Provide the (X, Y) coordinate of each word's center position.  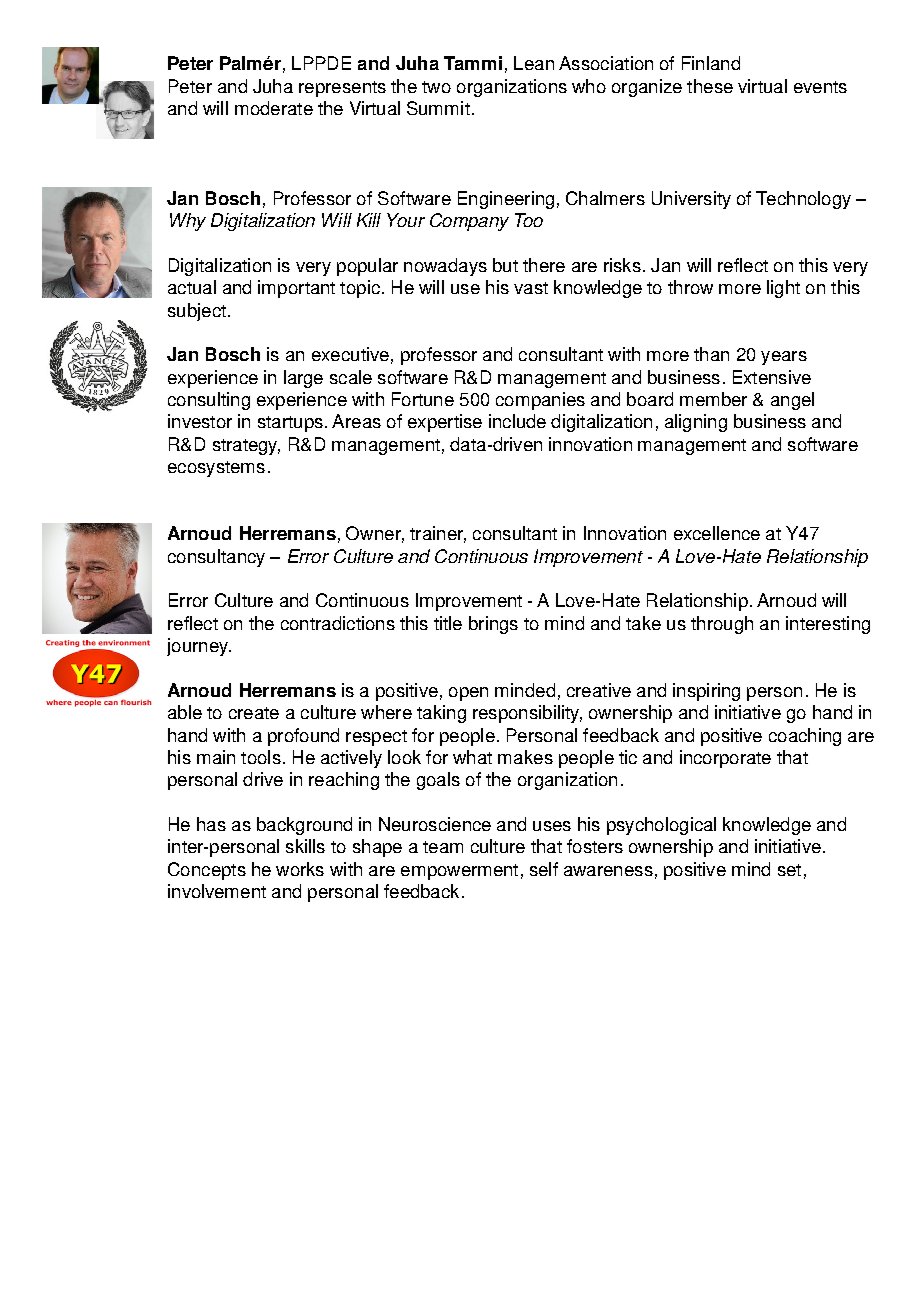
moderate (274, 108)
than (711, 354)
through (722, 625)
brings (493, 625)
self (544, 869)
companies (540, 401)
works (300, 869)
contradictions (338, 623)
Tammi (473, 63)
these (710, 86)
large (303, 379)
